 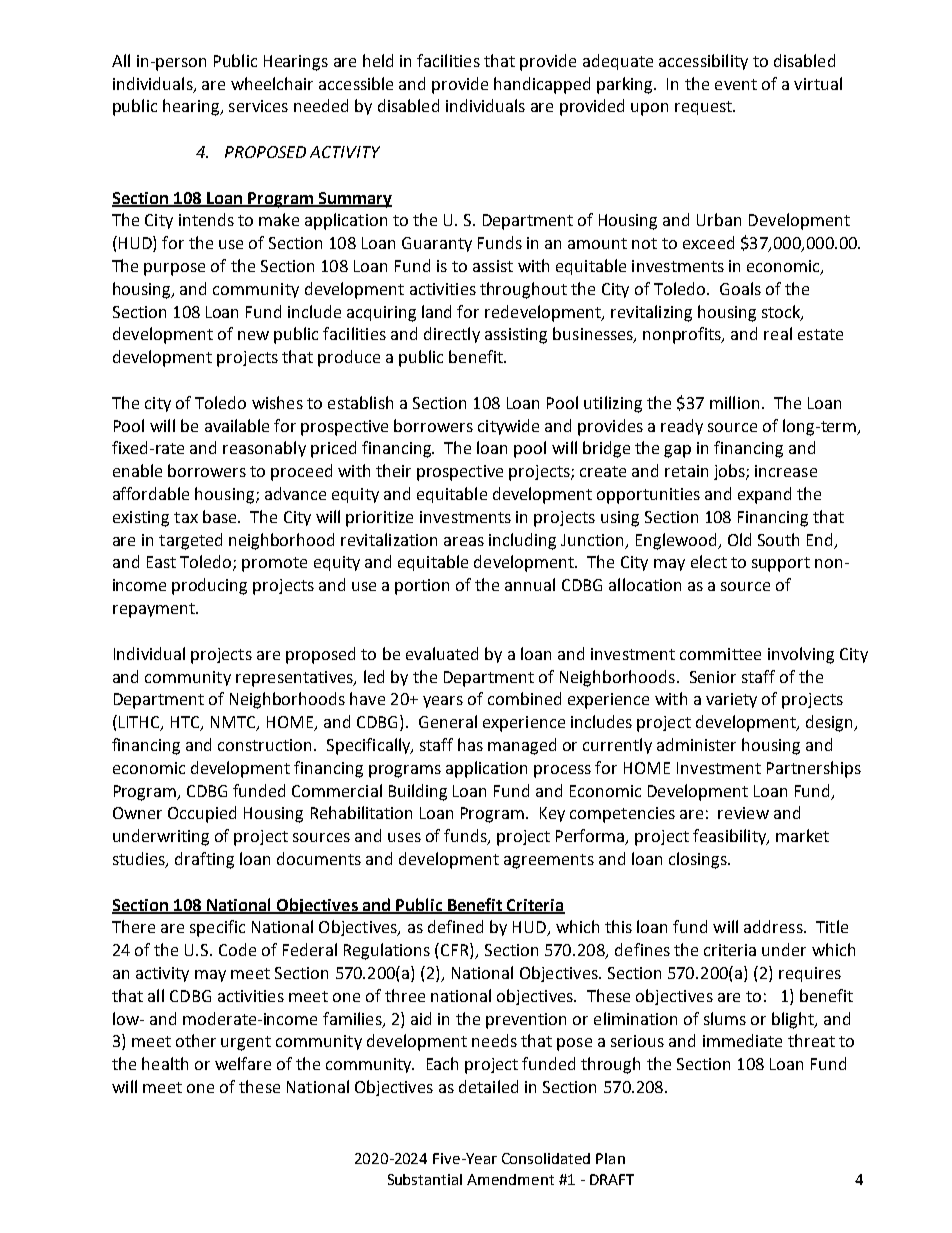 I want to click on welfare, so click(x=243, y=1063).
